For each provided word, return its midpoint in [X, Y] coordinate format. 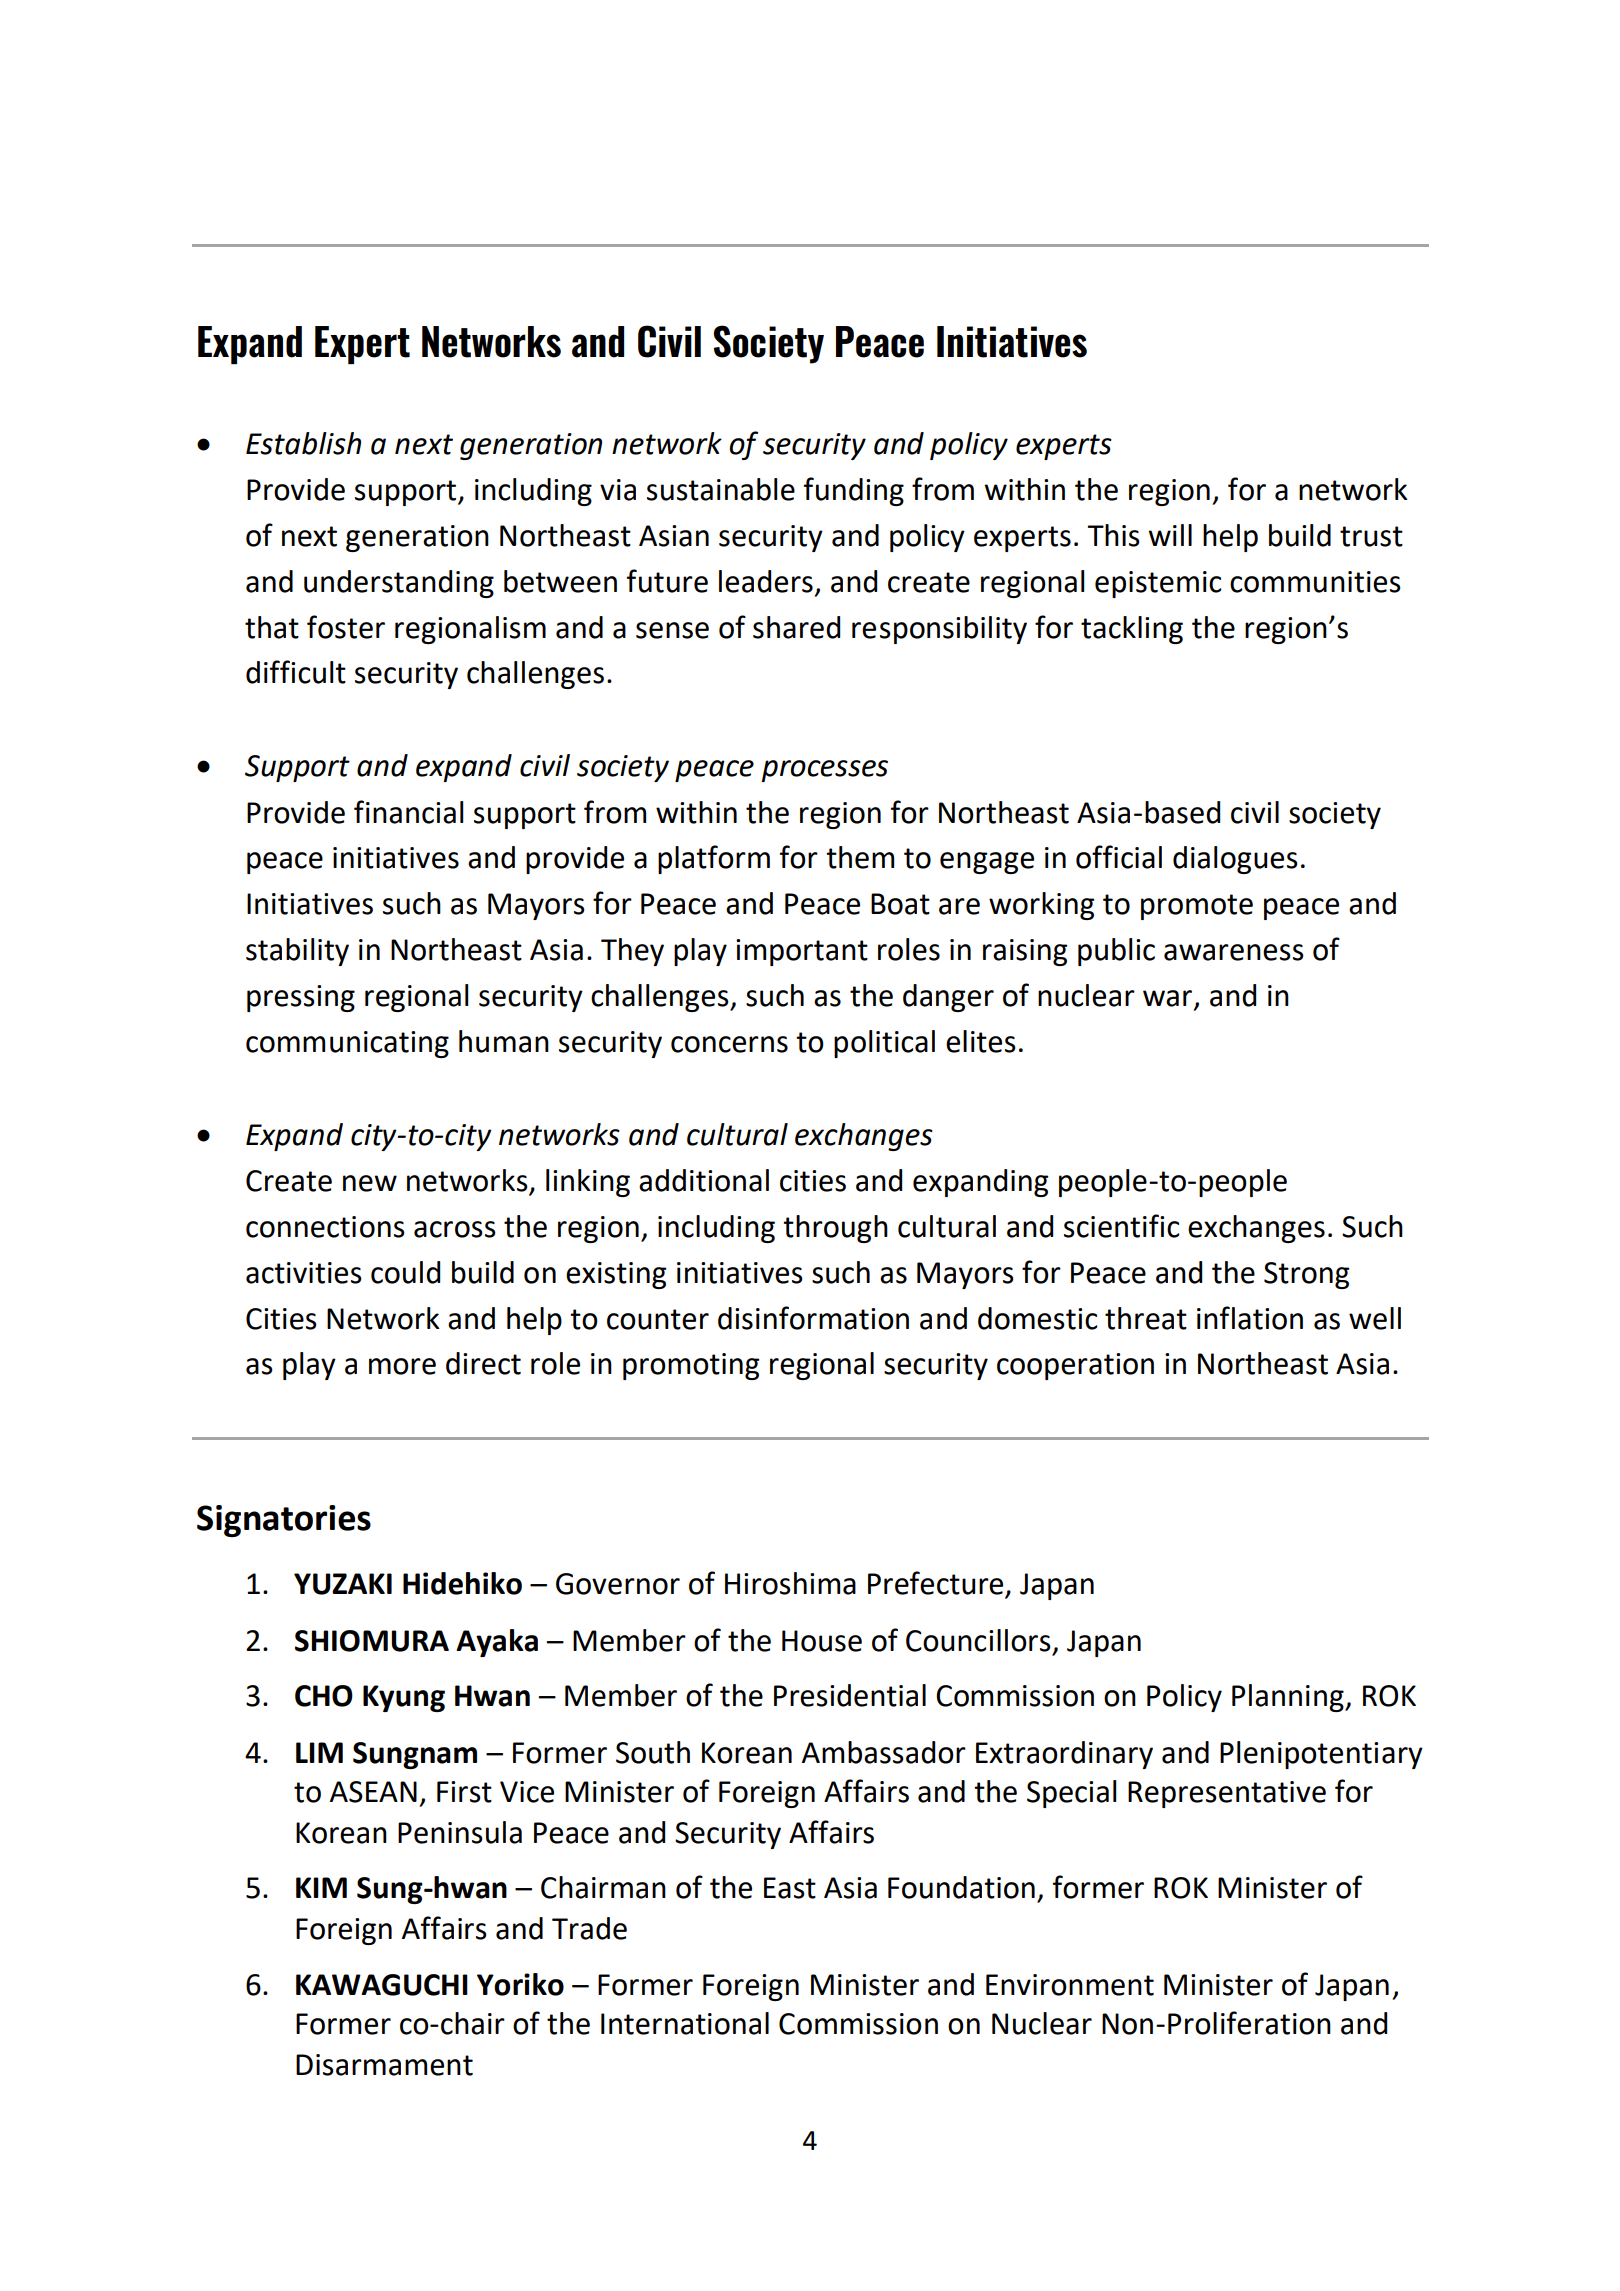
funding [854, 491]
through [835, 1229]
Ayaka [497, 1643]
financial [409, 812]
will [1170, 535]
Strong [1306, 1275]
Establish [303, 443]
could [405, 1272]
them [860, 857]
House [822, 1641]
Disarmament [384, 2065]
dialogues [1235, 860]
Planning [1289, 1698]
